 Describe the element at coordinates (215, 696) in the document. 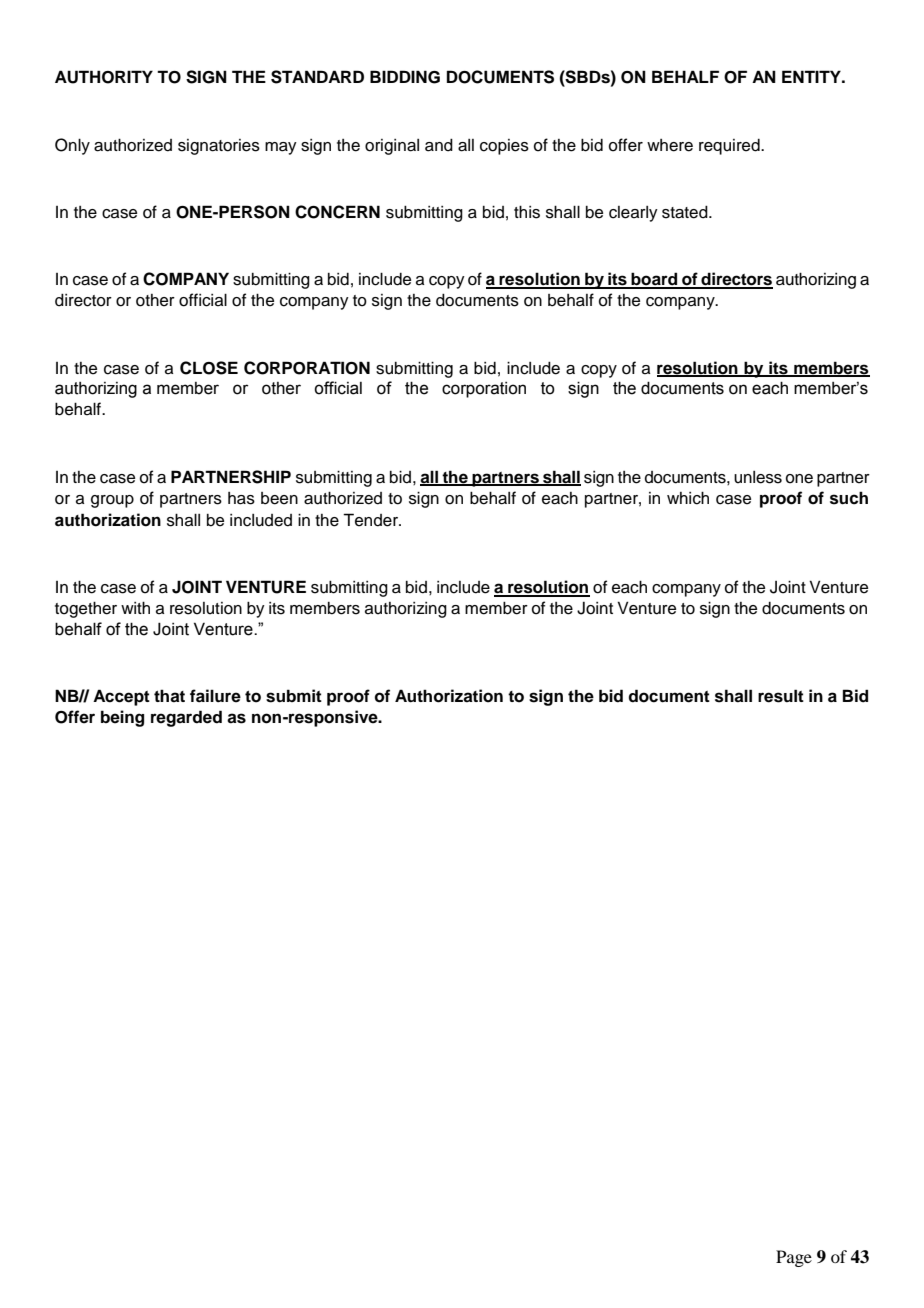

I see `failure` at that location.
